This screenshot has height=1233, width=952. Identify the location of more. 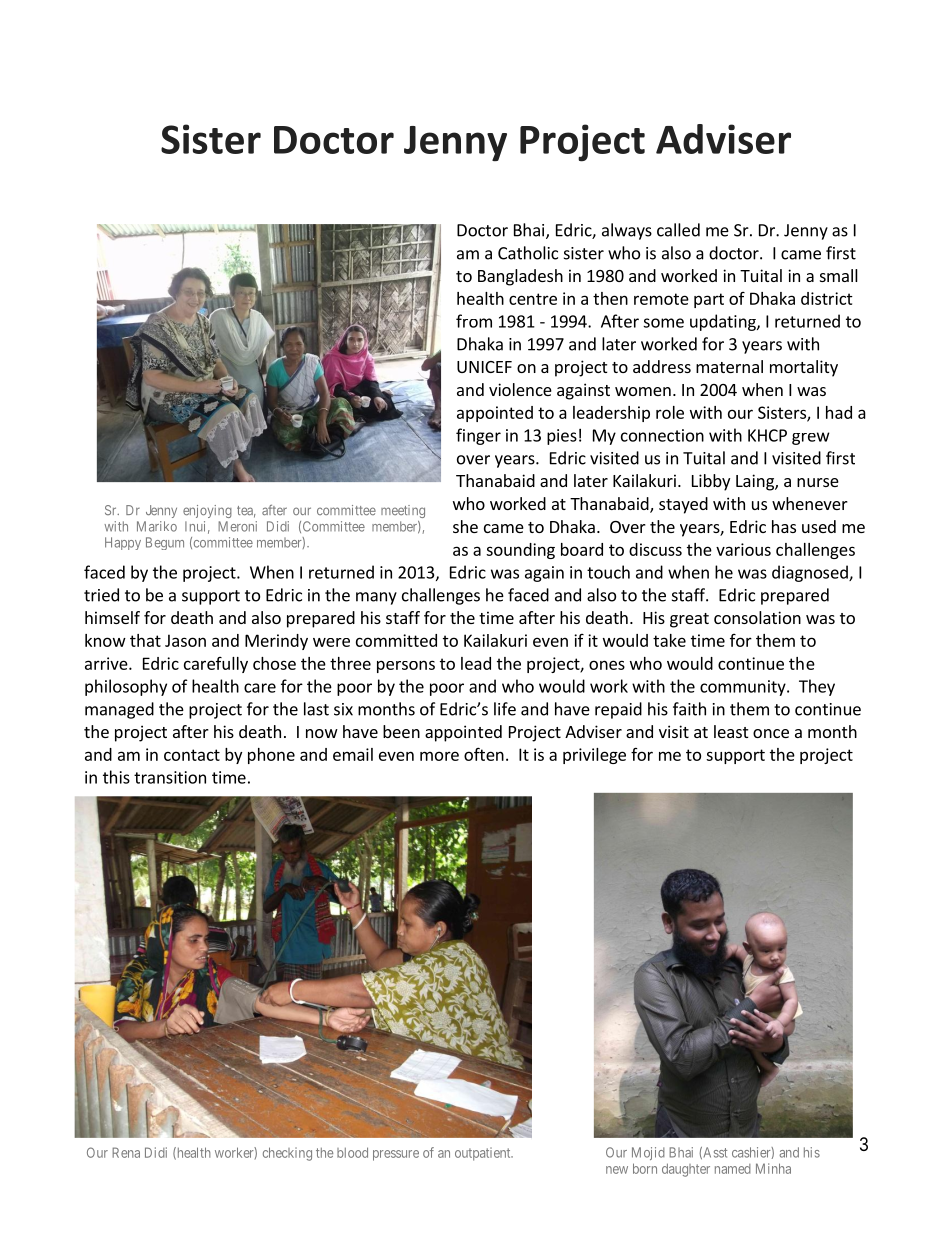
(439, 756).
